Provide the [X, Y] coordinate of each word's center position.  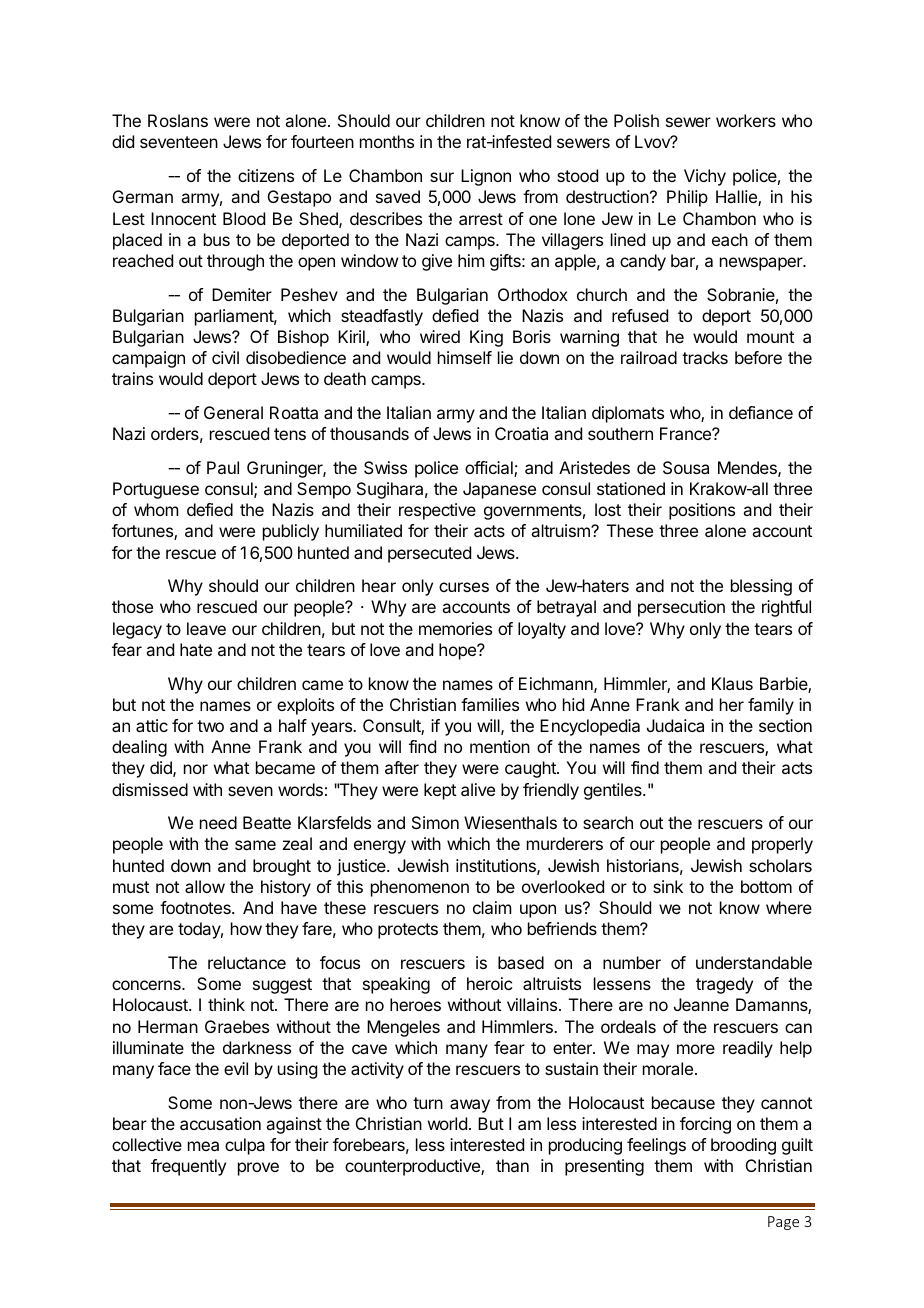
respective [437, 511]
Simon [435, 822]
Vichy [705, 177]
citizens [266, 175]
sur [442, 177]
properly [782, 845]
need [218, 822]
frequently [188, 1167]
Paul [223, 467]
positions [702, 511]
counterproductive [413, 1167]
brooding [743, 1146]
